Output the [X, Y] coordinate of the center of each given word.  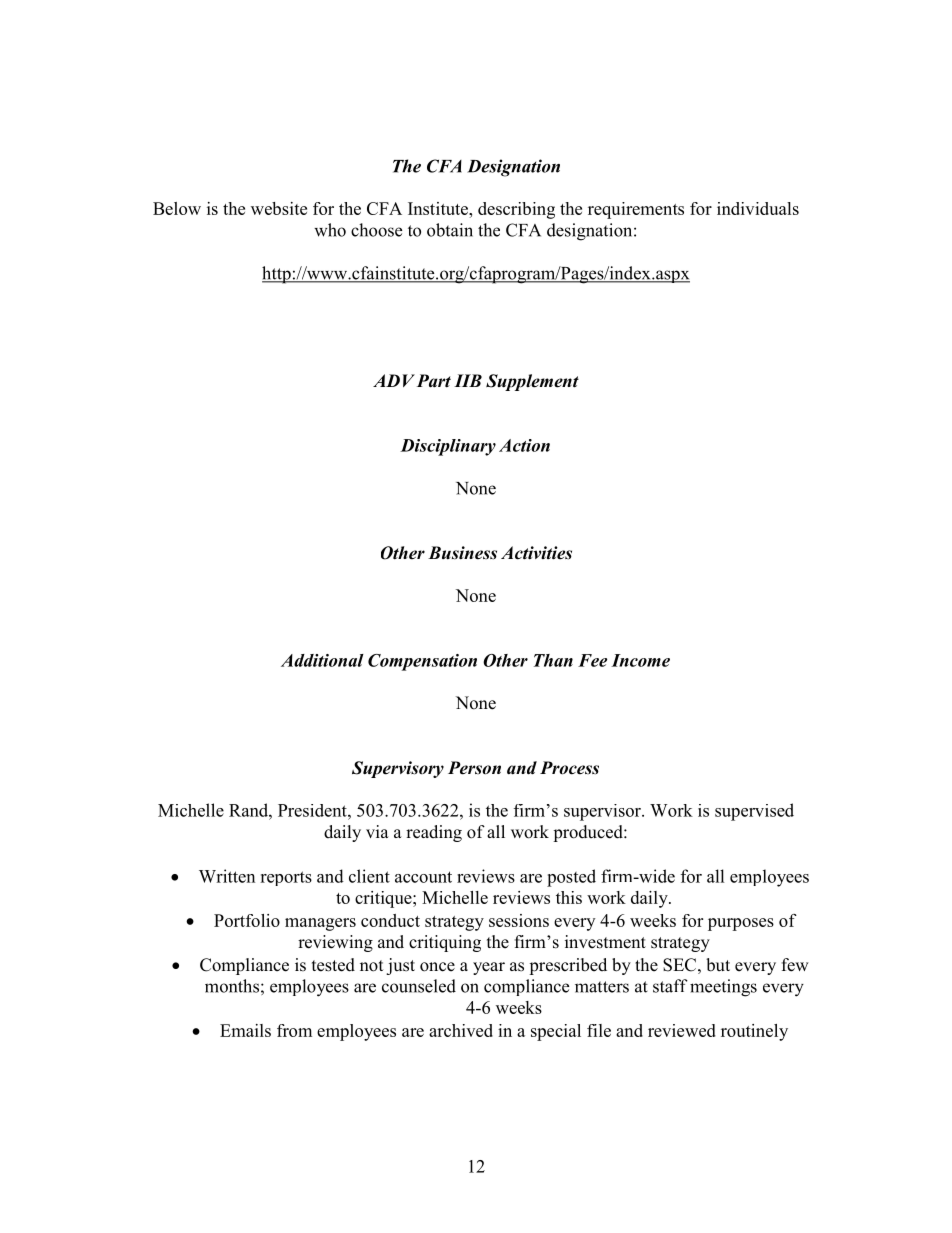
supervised [754, 812]
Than [553, 660]
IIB [468, 380]
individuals [758, 208]
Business [462, 553]
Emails [245, 1030]
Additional [322, 660]
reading [434, 833]
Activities [536, 553]
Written [227, 876]
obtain [450, 230]
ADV [394, 380]
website [279, 208]
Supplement [532, 382]
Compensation [422, 662]
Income [640, 660]
